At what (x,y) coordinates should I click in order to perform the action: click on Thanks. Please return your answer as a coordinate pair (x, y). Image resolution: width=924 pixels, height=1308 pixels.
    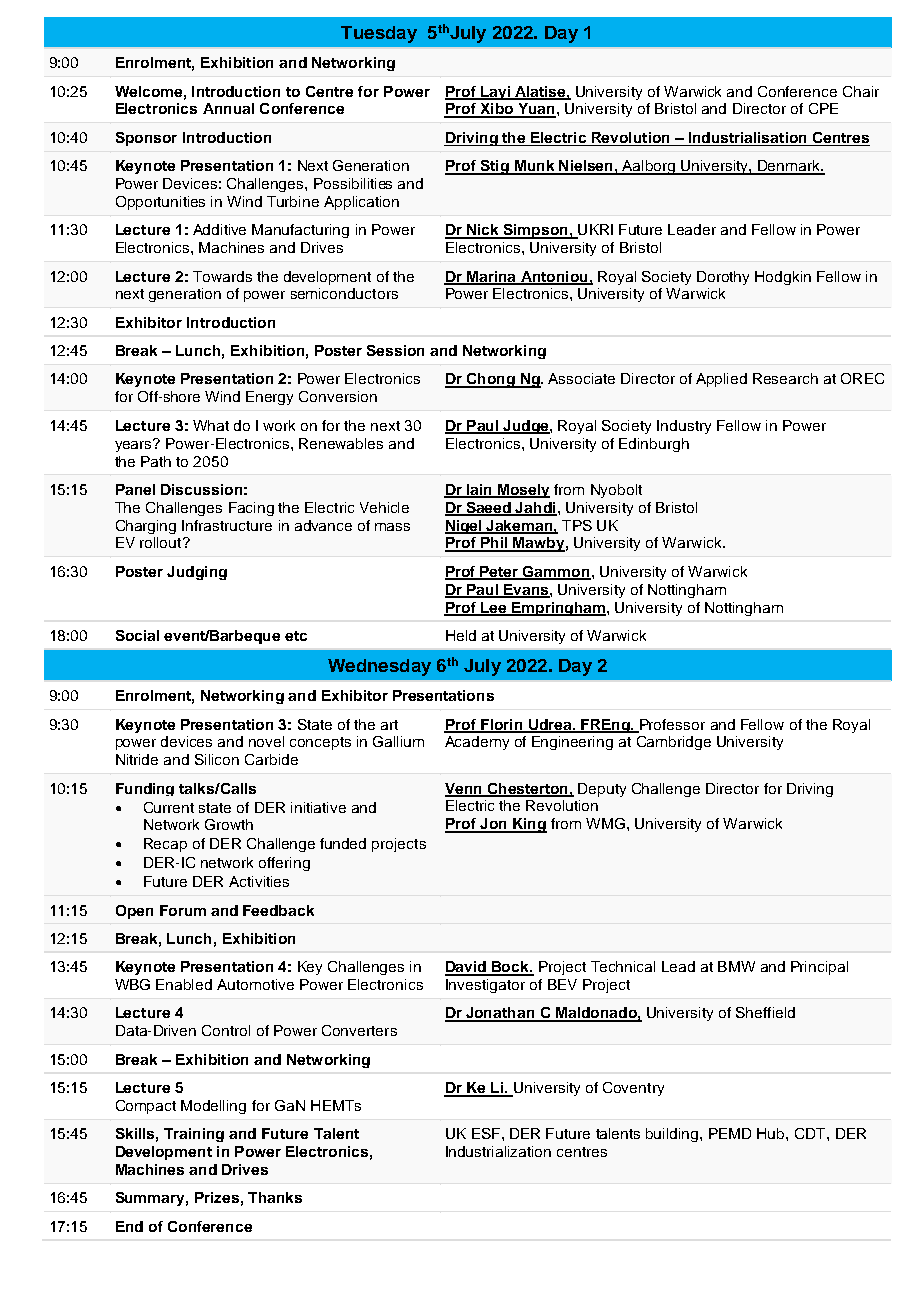
    Looking at the image, I should click on (275, 1197).
